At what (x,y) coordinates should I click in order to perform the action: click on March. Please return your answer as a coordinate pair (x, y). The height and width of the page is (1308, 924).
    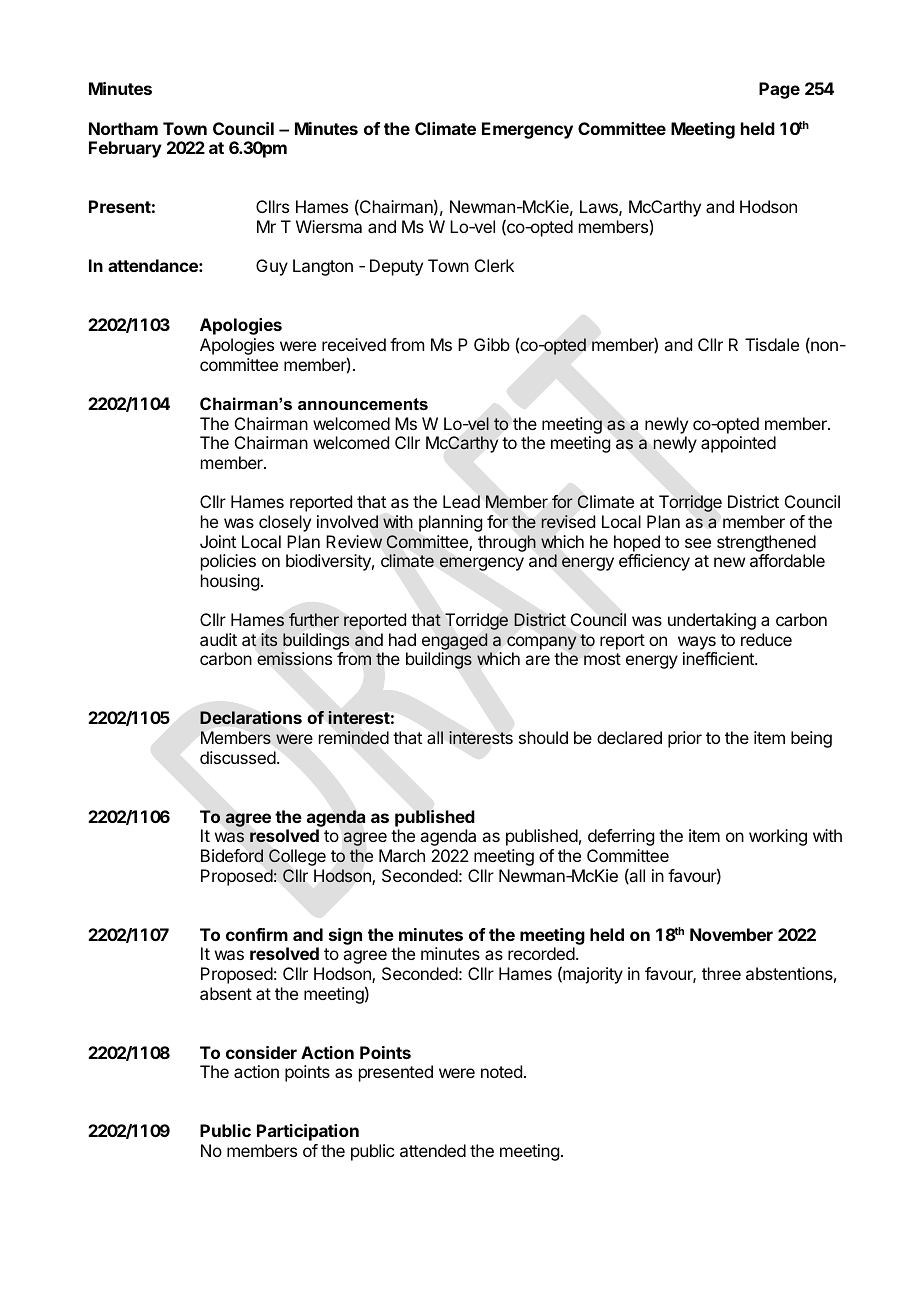
    Looking at the image, I should click on (402, 855).
